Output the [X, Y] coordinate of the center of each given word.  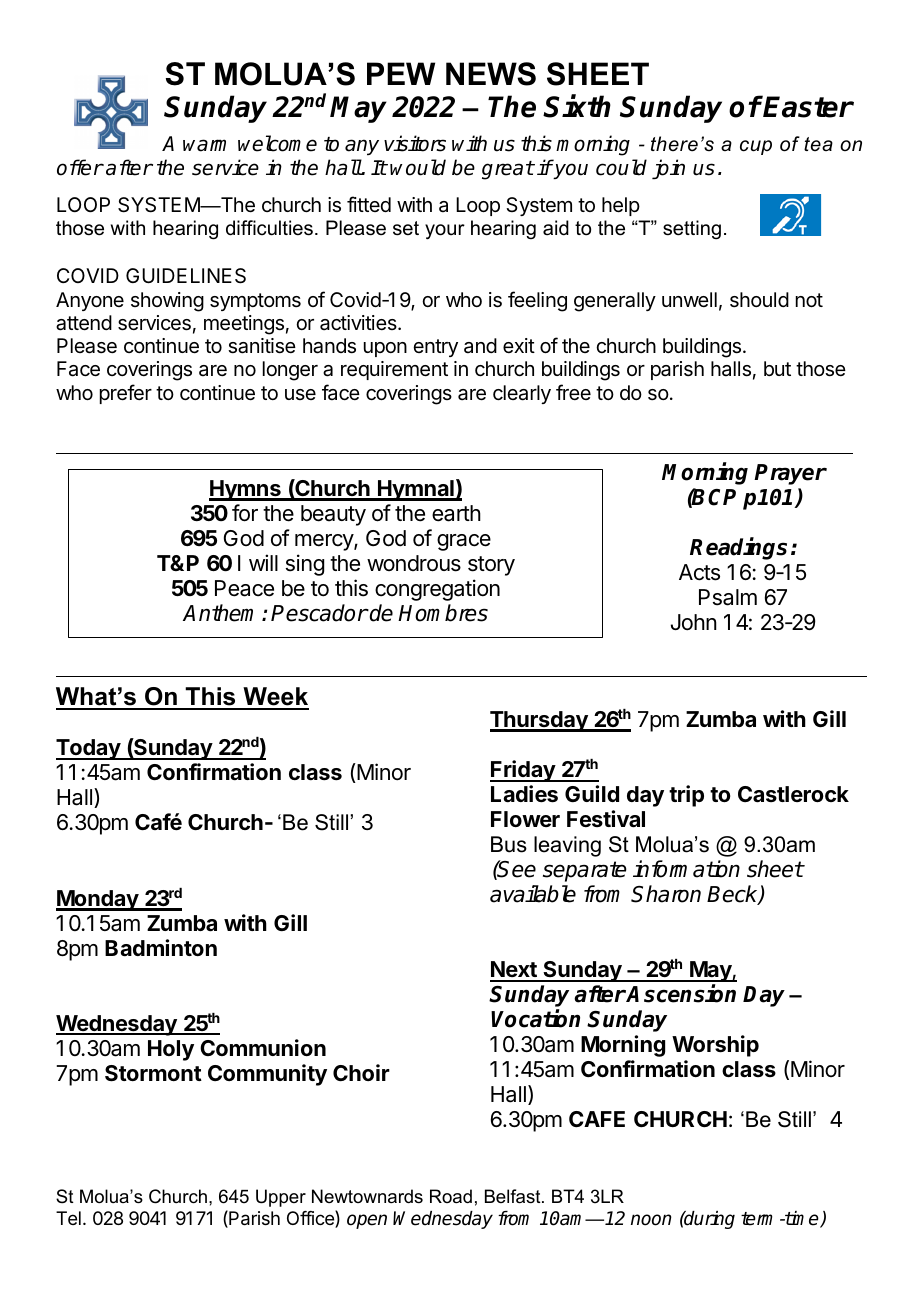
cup [756, 147]
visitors [415, 143]
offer [80, 167]
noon [651, 1220]
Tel [68, 1218]
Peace [244, 588]
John [694, 622]
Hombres [443, 613]
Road [451, 1196]
